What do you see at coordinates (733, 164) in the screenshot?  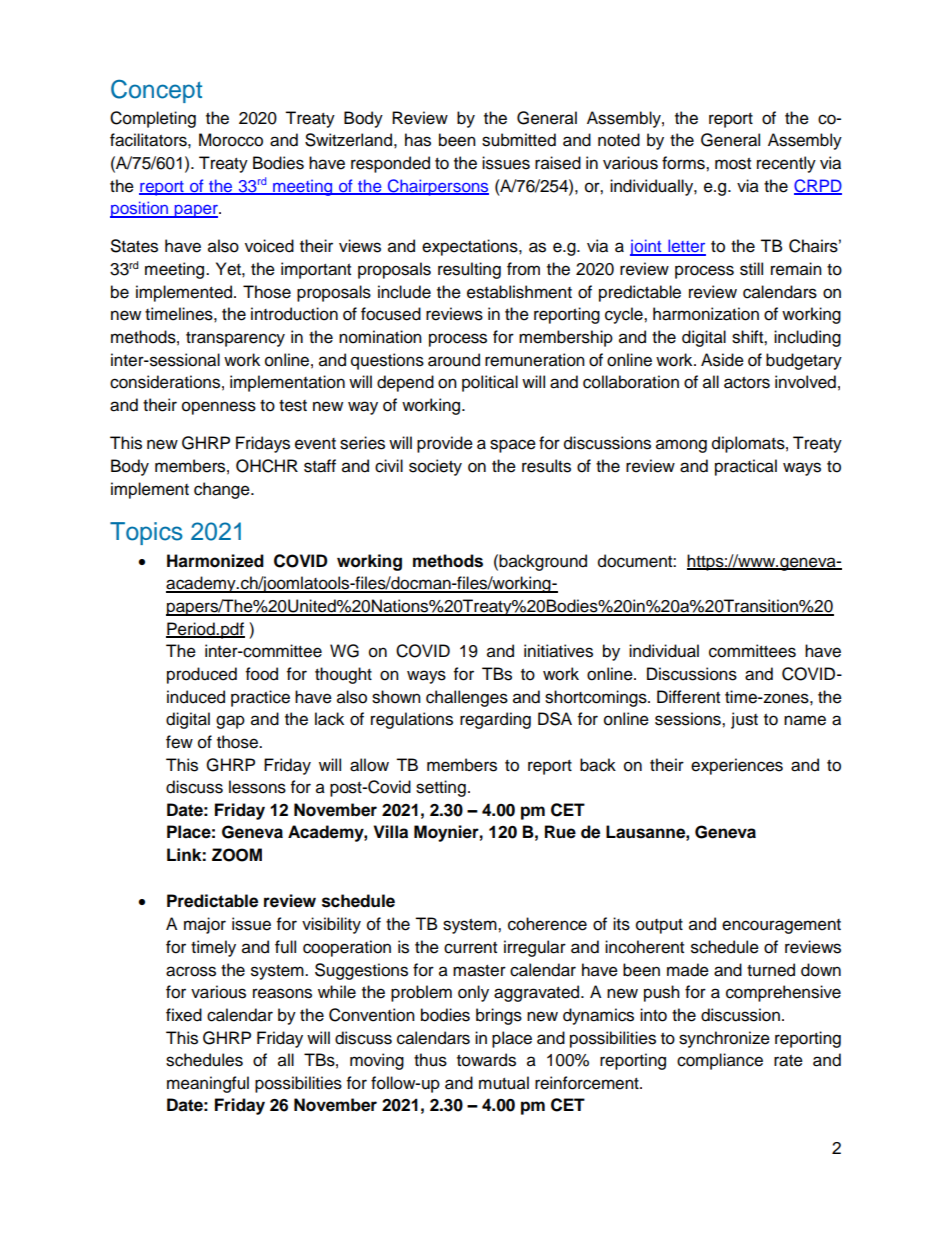 I see `most` at bounding box center [733, 164].
